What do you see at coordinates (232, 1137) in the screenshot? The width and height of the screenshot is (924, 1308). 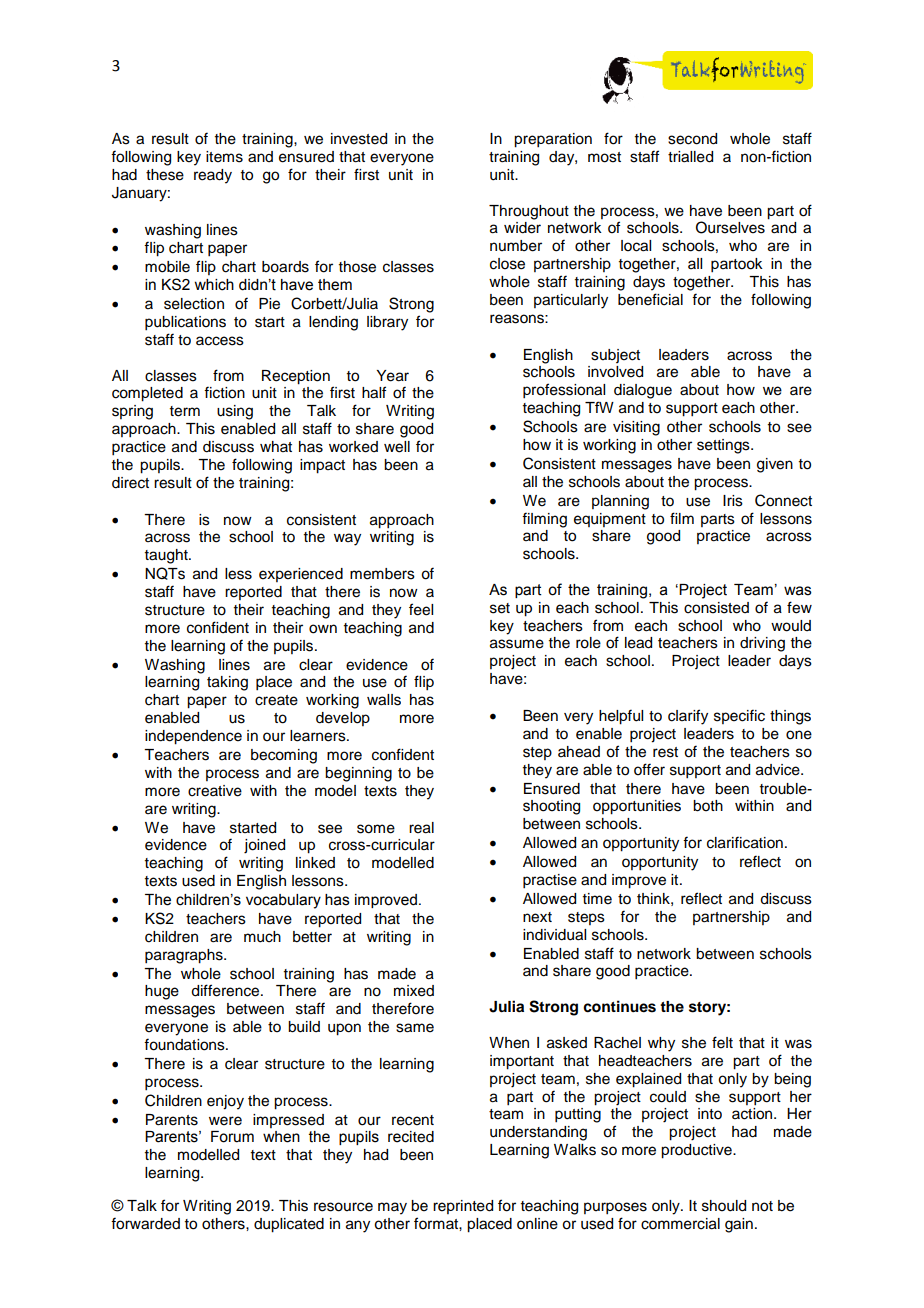 I see `Forum` at bounding box center [232, 1137].
